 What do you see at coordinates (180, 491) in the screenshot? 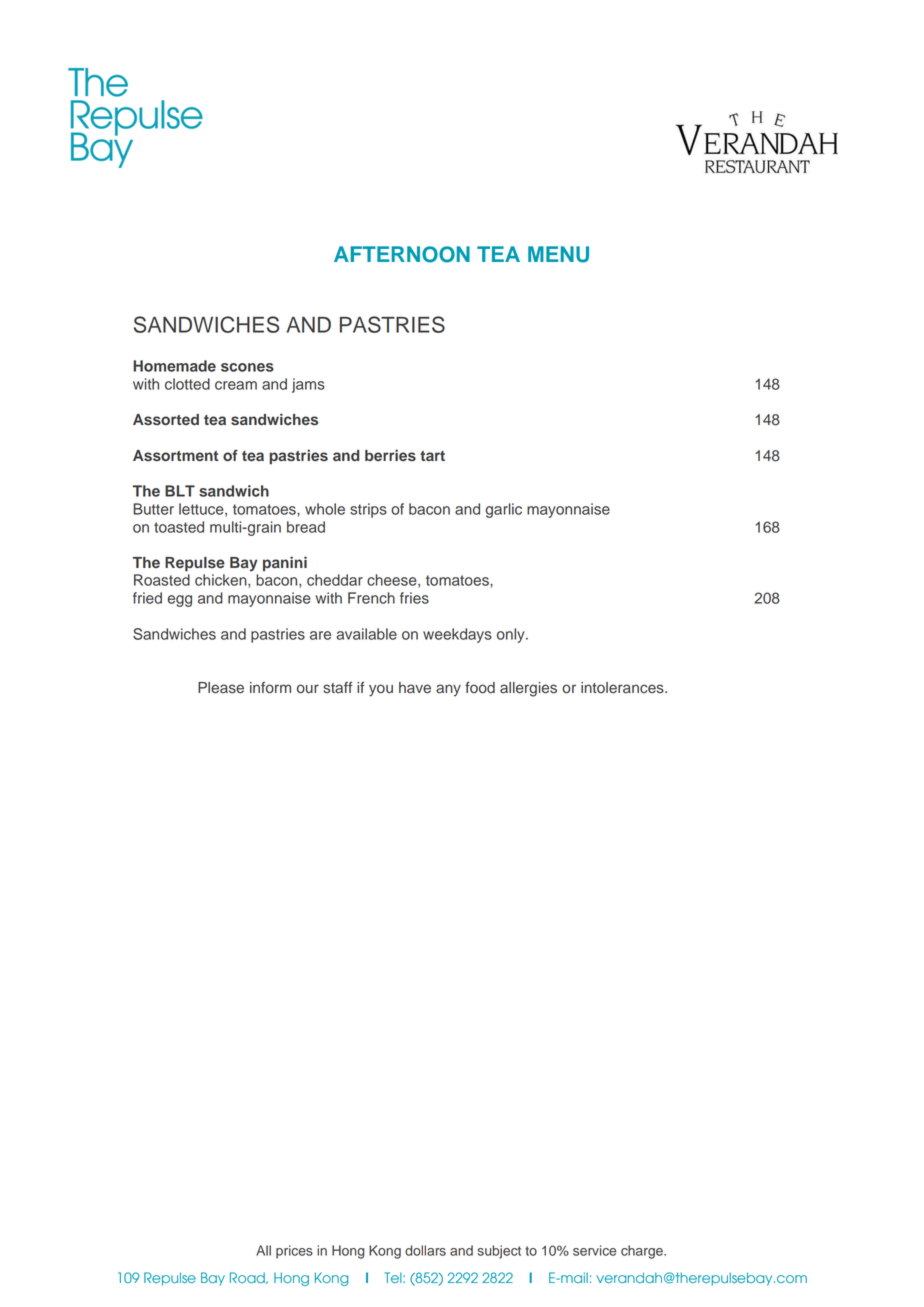
I see `BLT` at bounding box center [180, 491].
